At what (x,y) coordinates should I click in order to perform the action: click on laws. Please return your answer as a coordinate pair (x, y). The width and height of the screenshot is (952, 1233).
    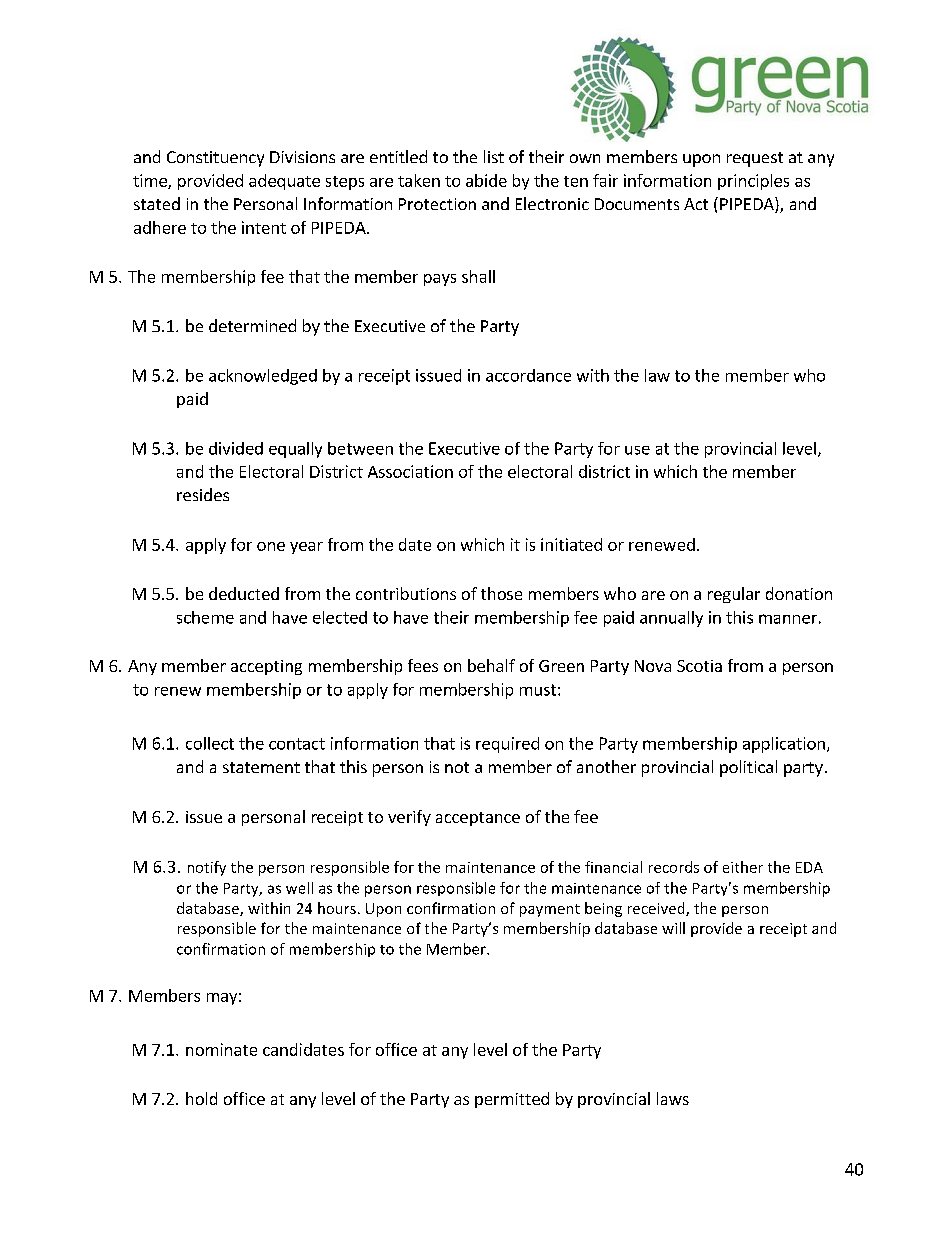
    Looking at the image, I should click on (673, 1098).
